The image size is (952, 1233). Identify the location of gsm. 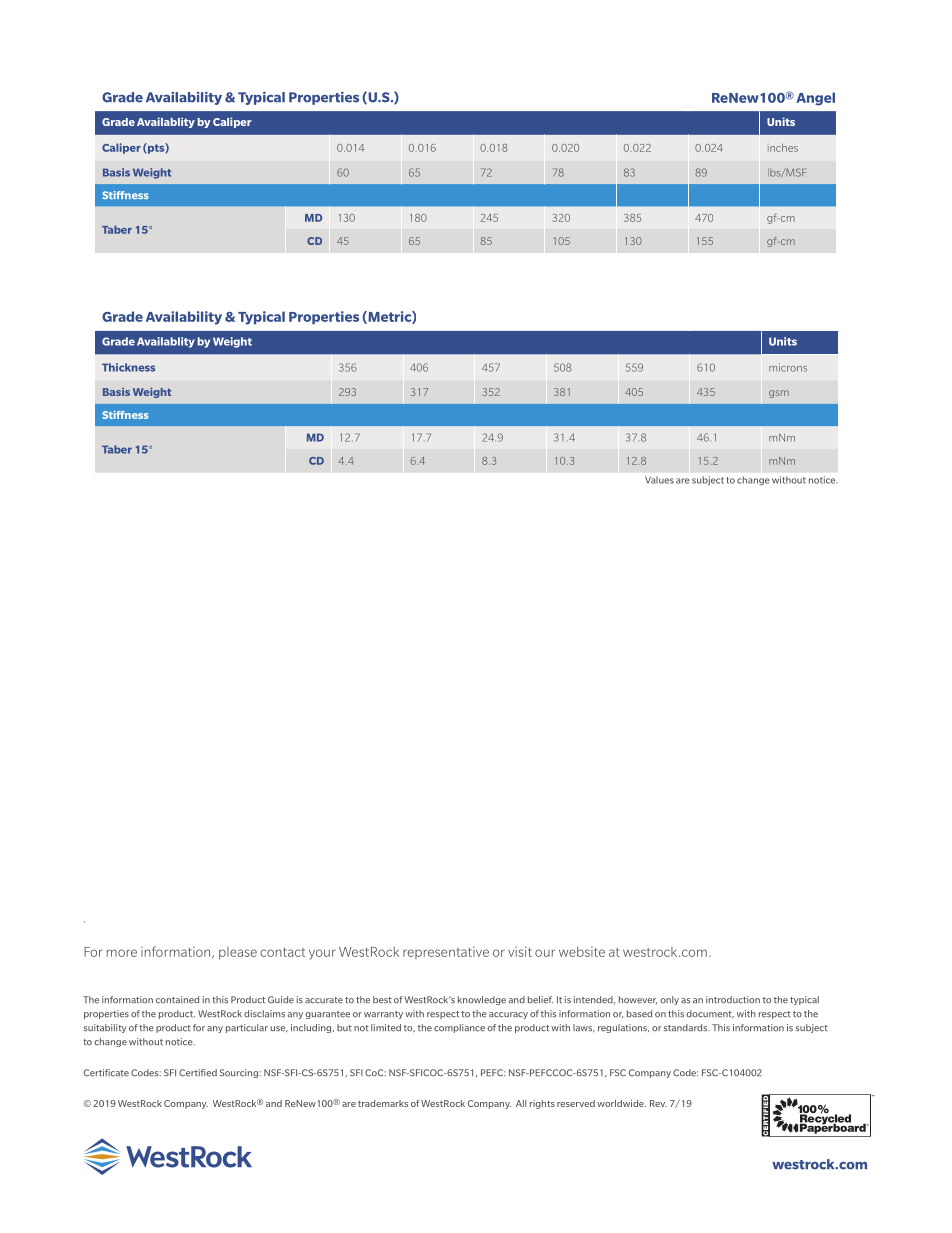
(779, 394).
